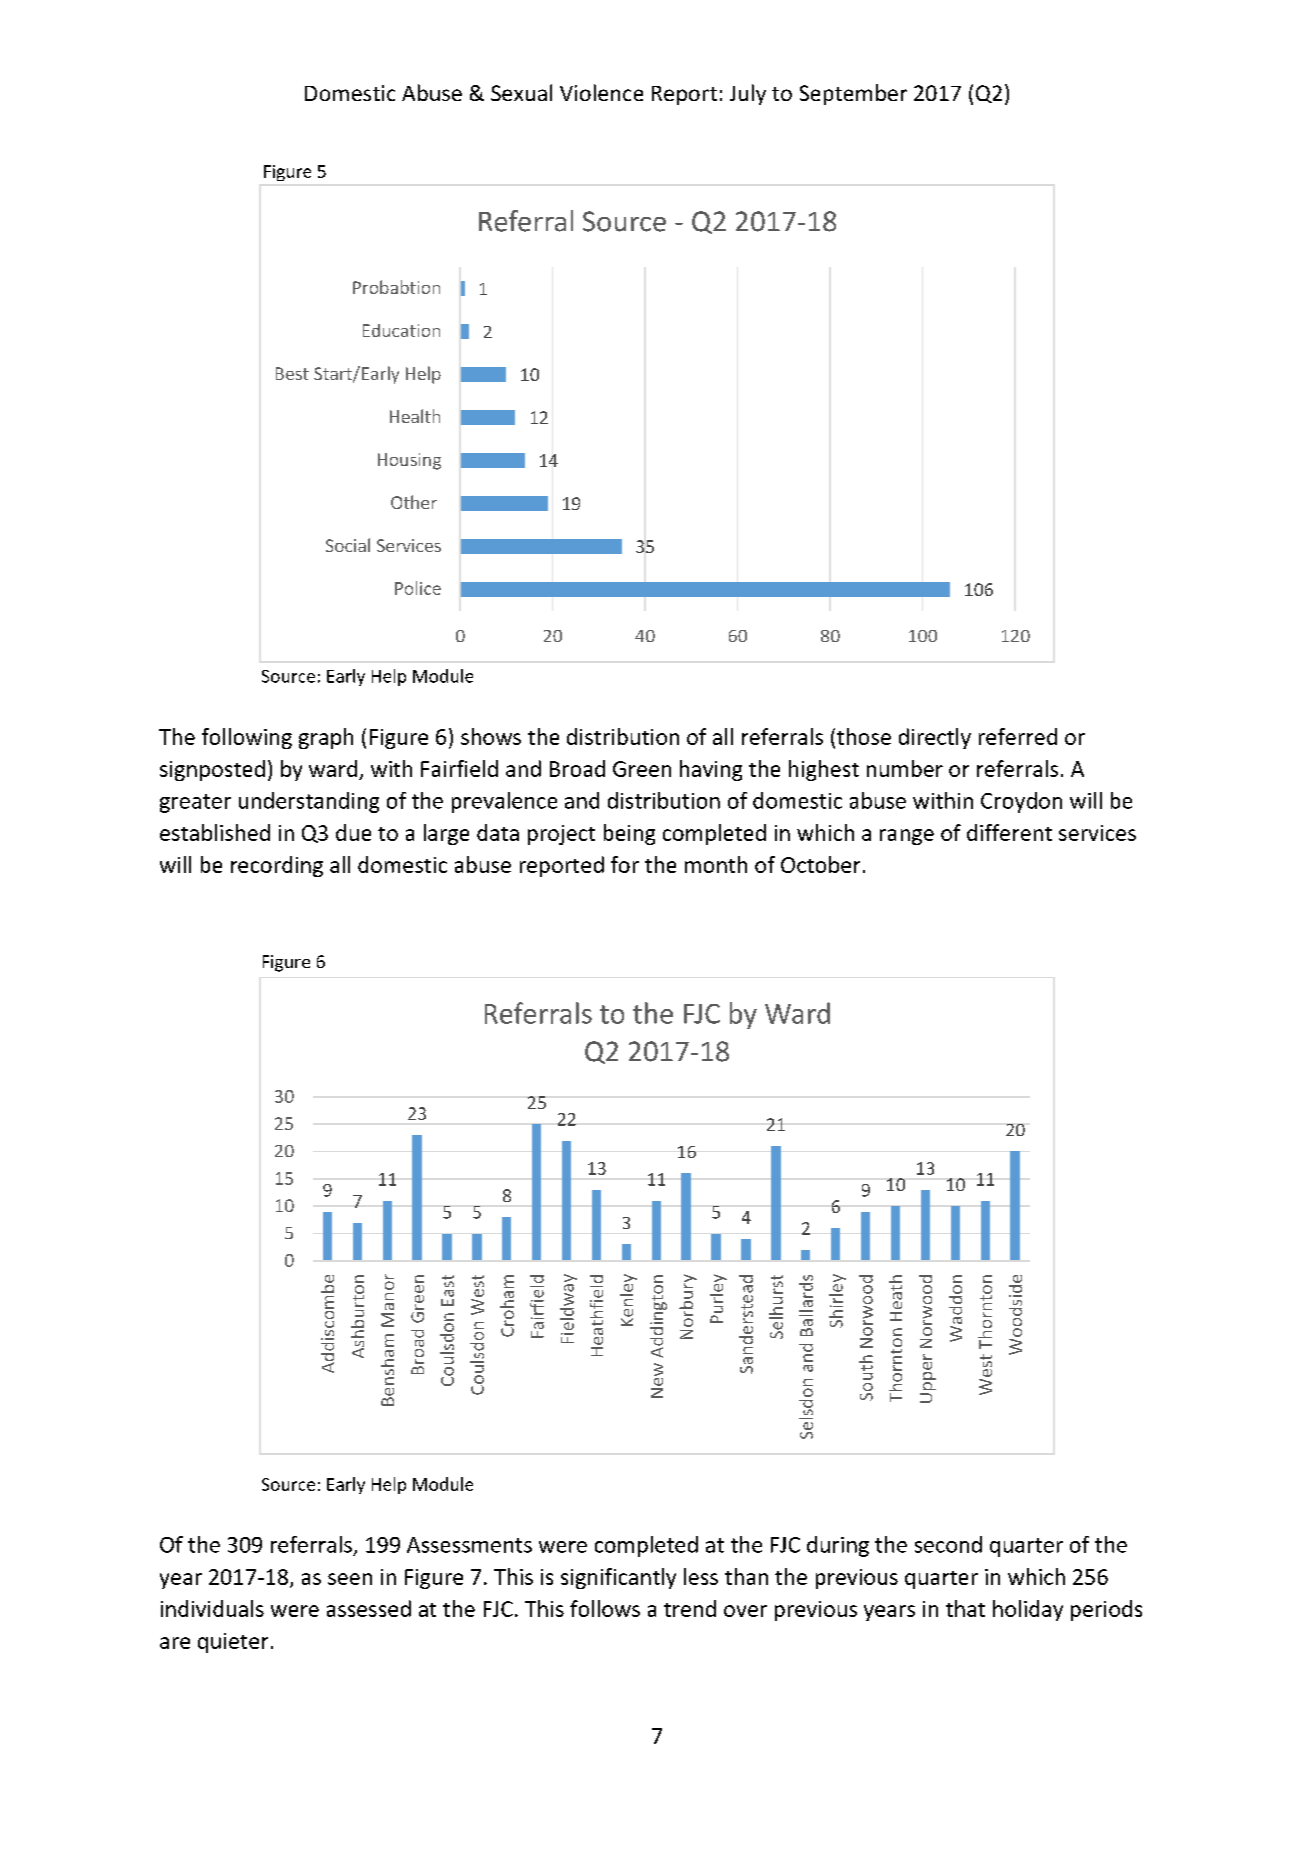 The height and width of the screenshot is (1858, 1314). Describe the element at coordinates (601, 92) in the screenshot. I see `Violence` at that location.
